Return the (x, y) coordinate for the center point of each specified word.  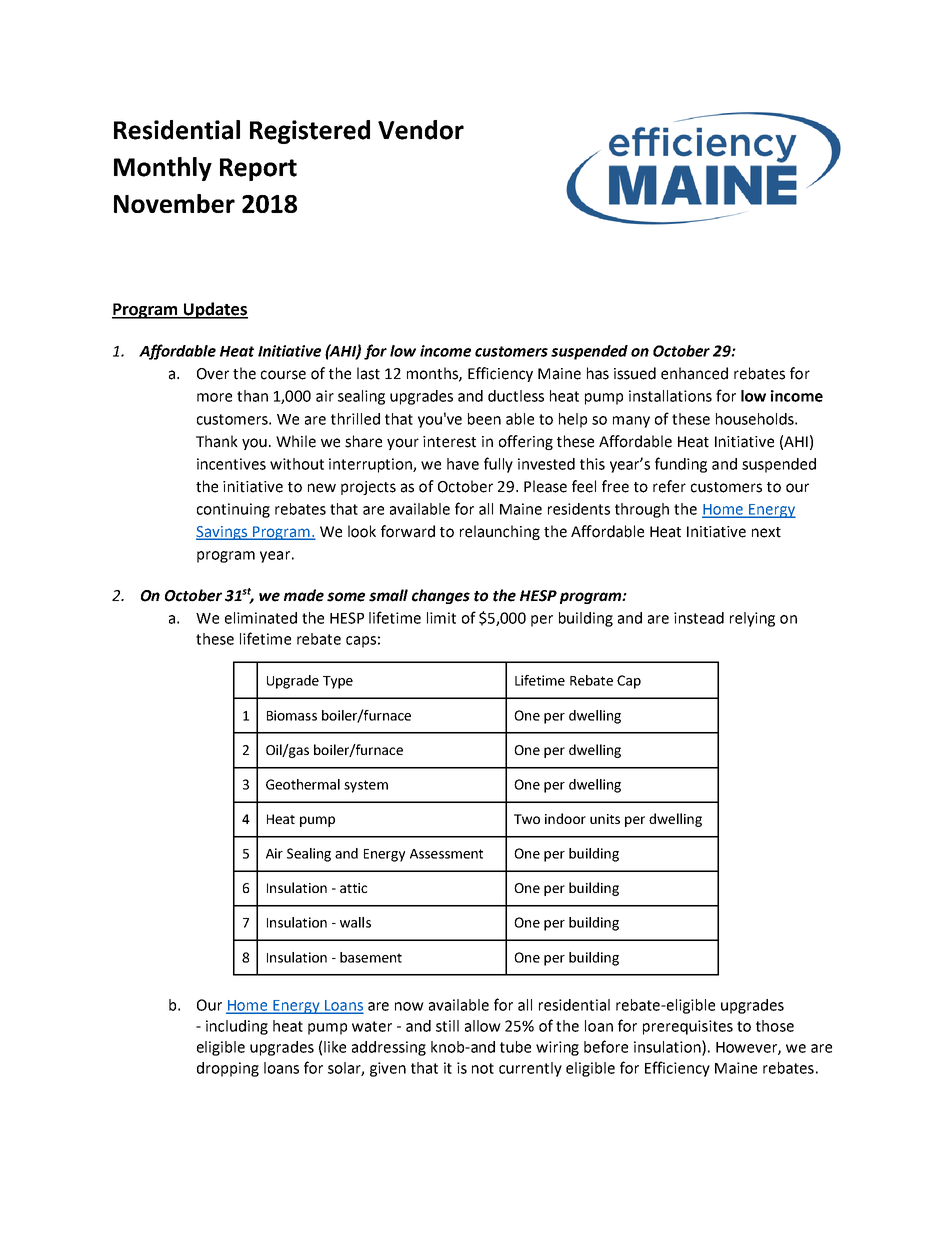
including (237, 1027)
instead (699, 618)
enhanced (694, 373)
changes (441, 596)
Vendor (421, 130)
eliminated (261, 618)
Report (258, 169)
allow (483, 1026)
